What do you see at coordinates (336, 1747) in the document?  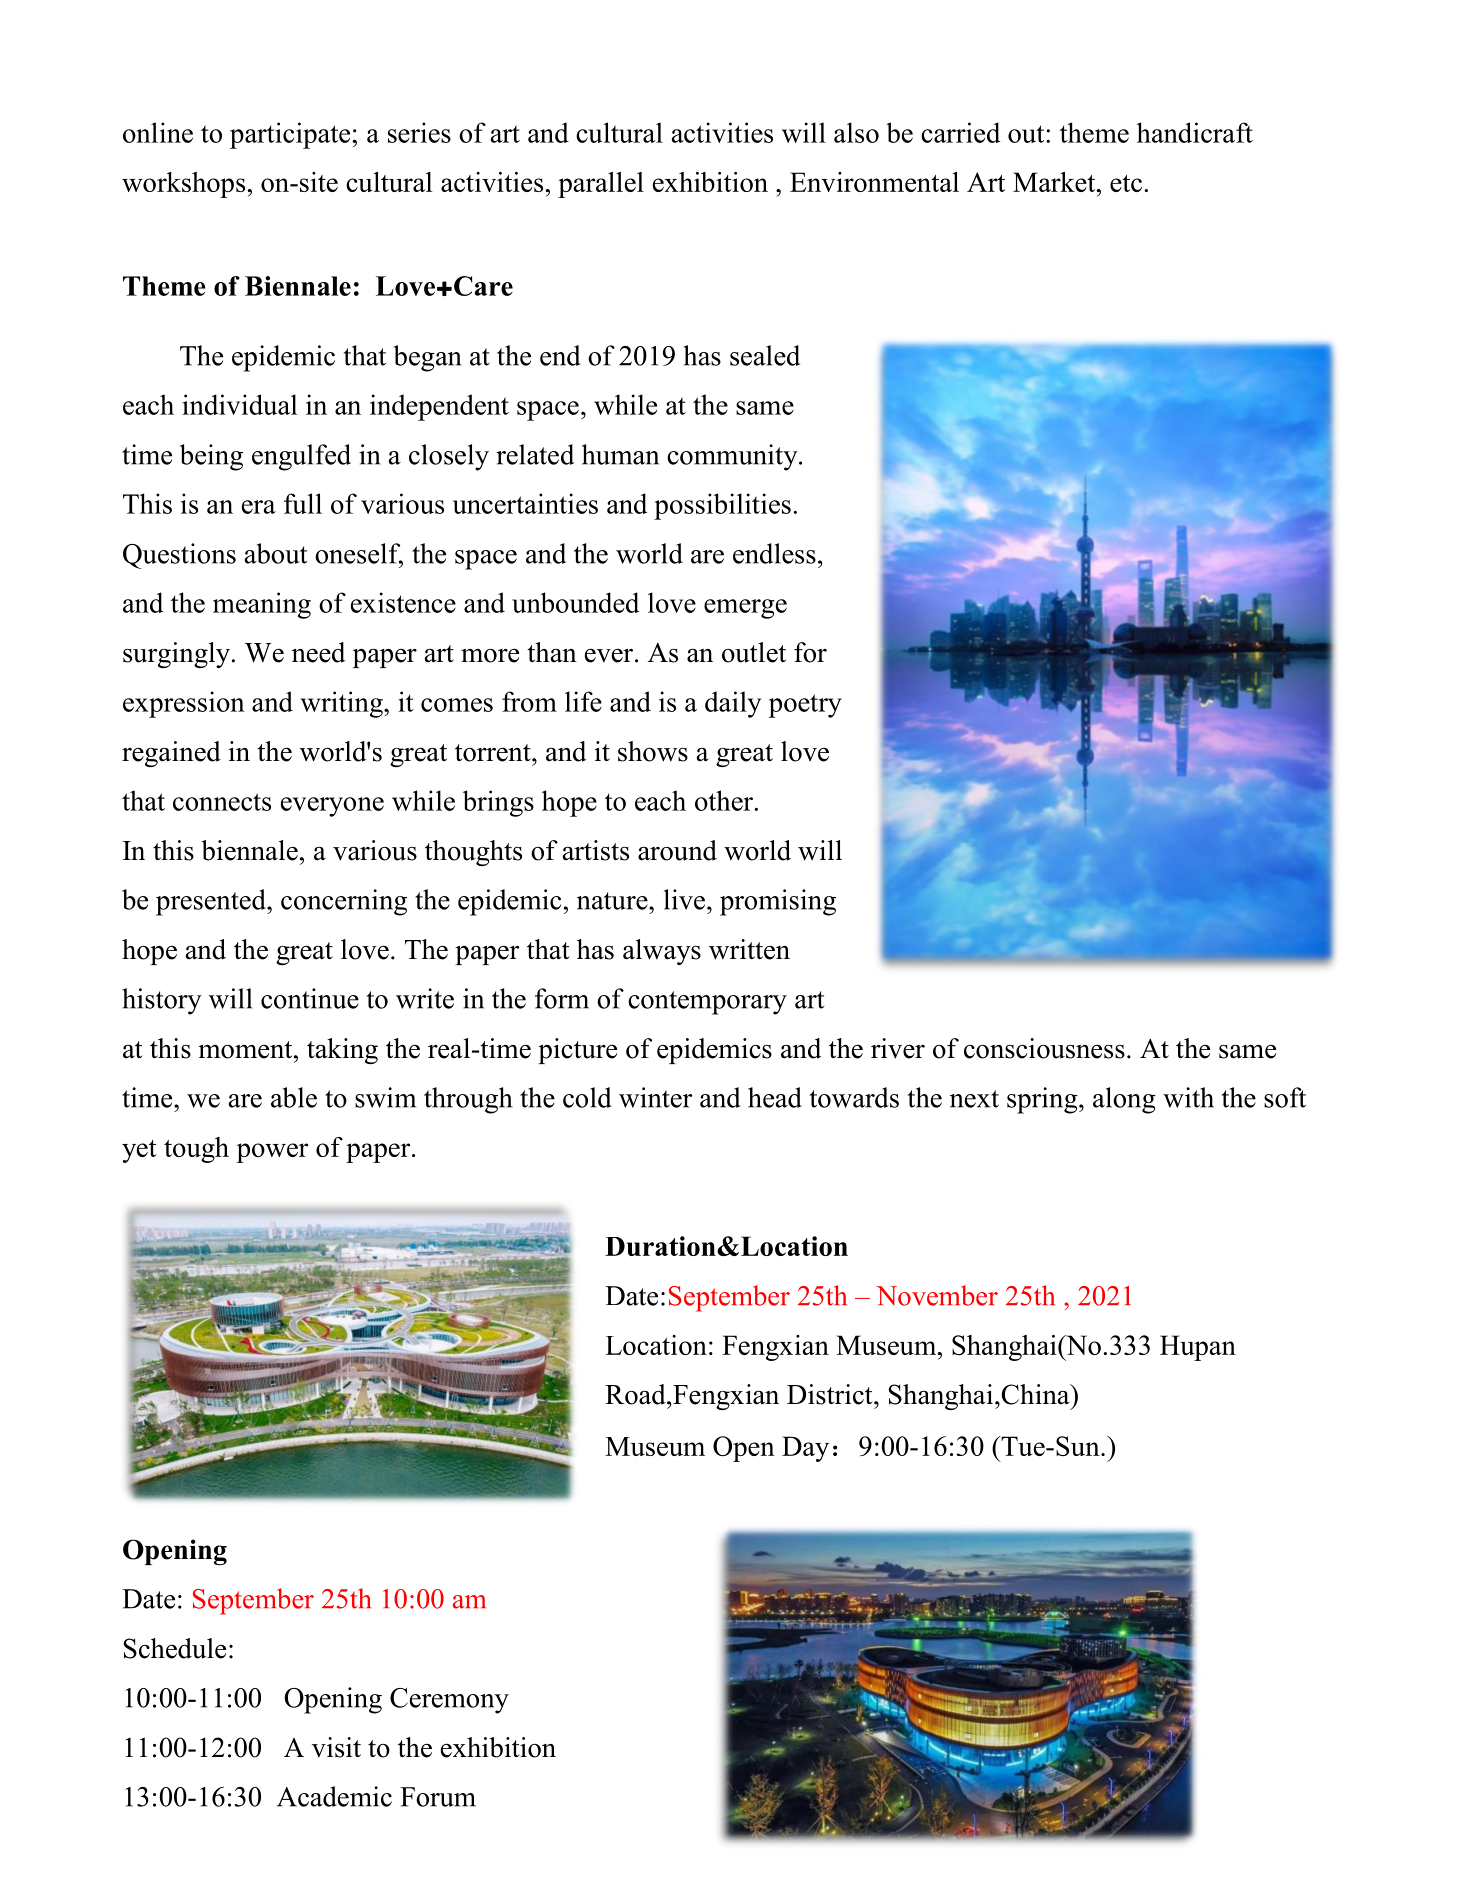 I see `visit` at bounding box center [336, 1747].
